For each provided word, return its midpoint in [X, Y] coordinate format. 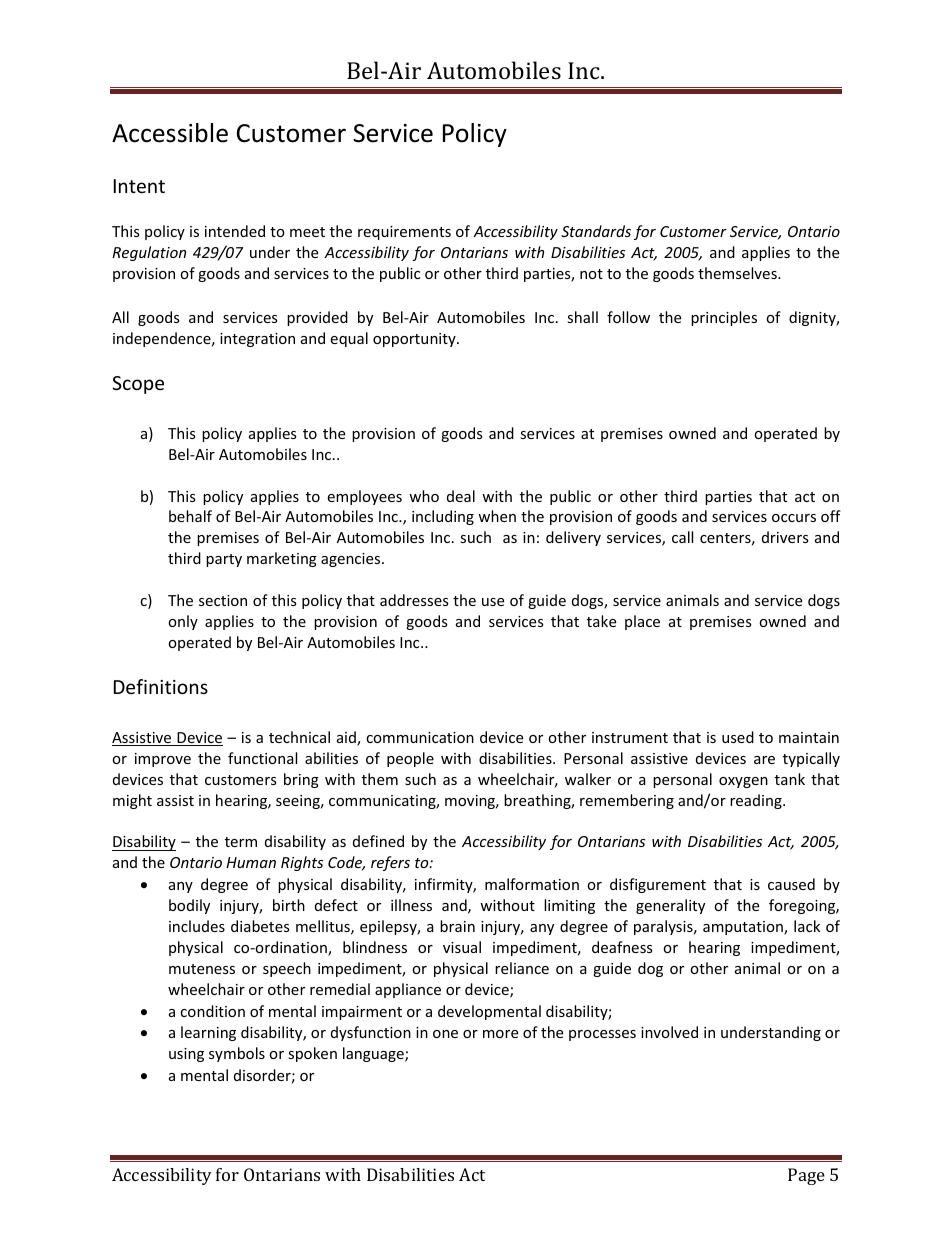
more [500, 1034]
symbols [237, 1054]
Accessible [170, 133]
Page [806, 1176]
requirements [404, 233]
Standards [596, 231]
